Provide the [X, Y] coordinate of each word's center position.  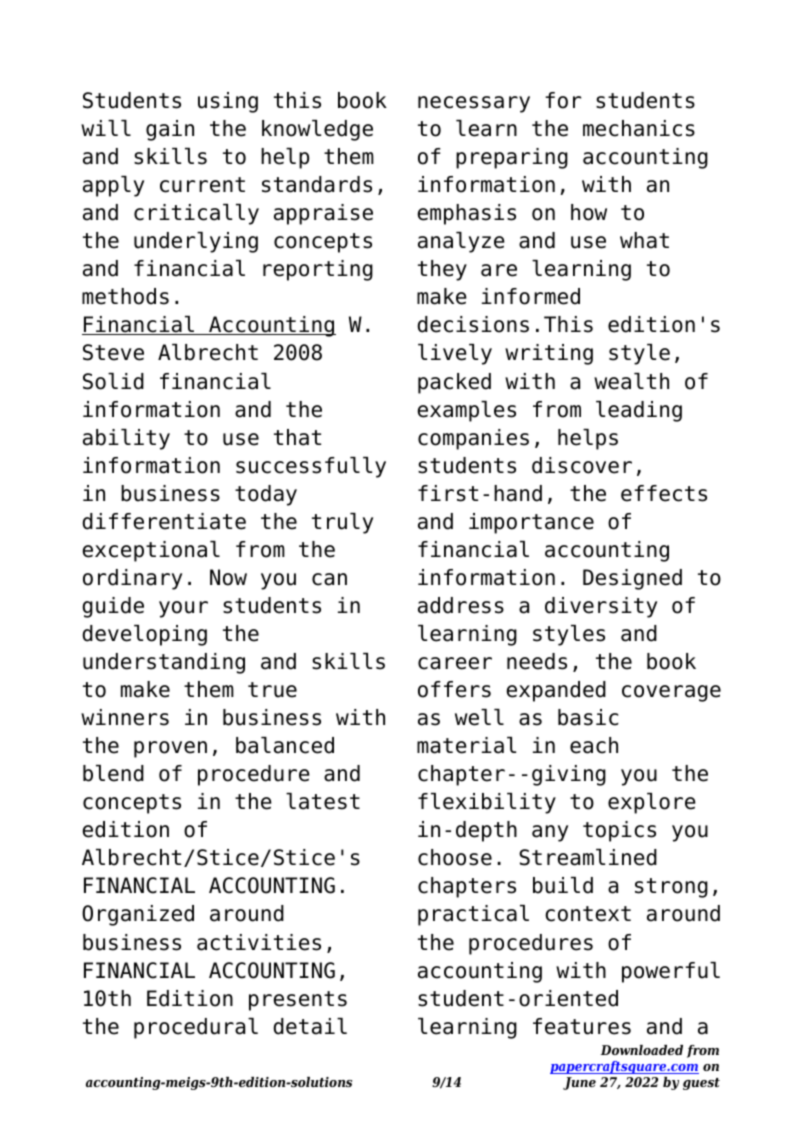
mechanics [639, 128]
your [183, 609]
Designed [632, 579]
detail [310, 1026]
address [461, 605]
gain [170, 130]
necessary [474, 104]
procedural [196, 1028]
